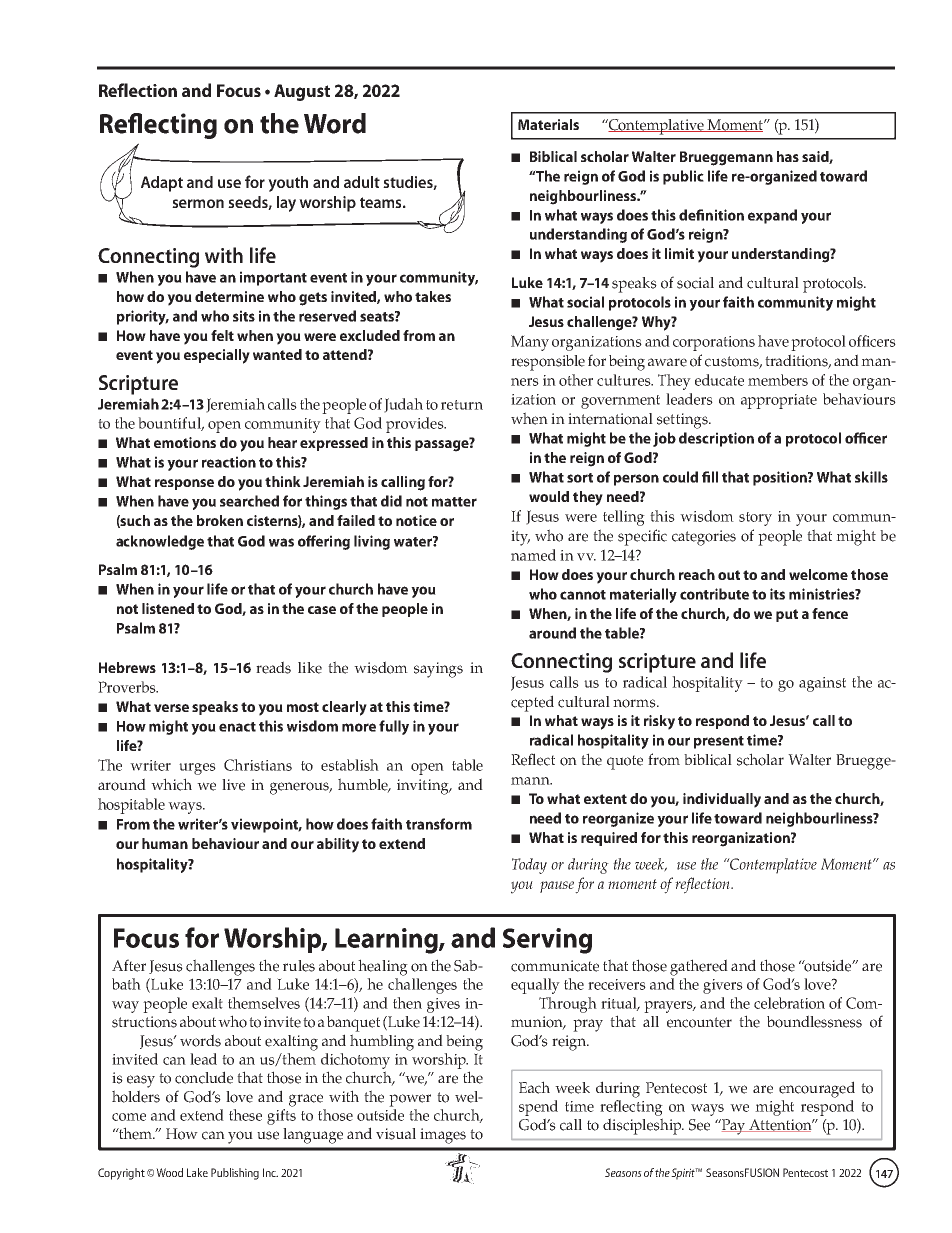 The image size is (952, 1233). Describe the element at coordinates (165, 843) in the image. I see `human` at that location.
